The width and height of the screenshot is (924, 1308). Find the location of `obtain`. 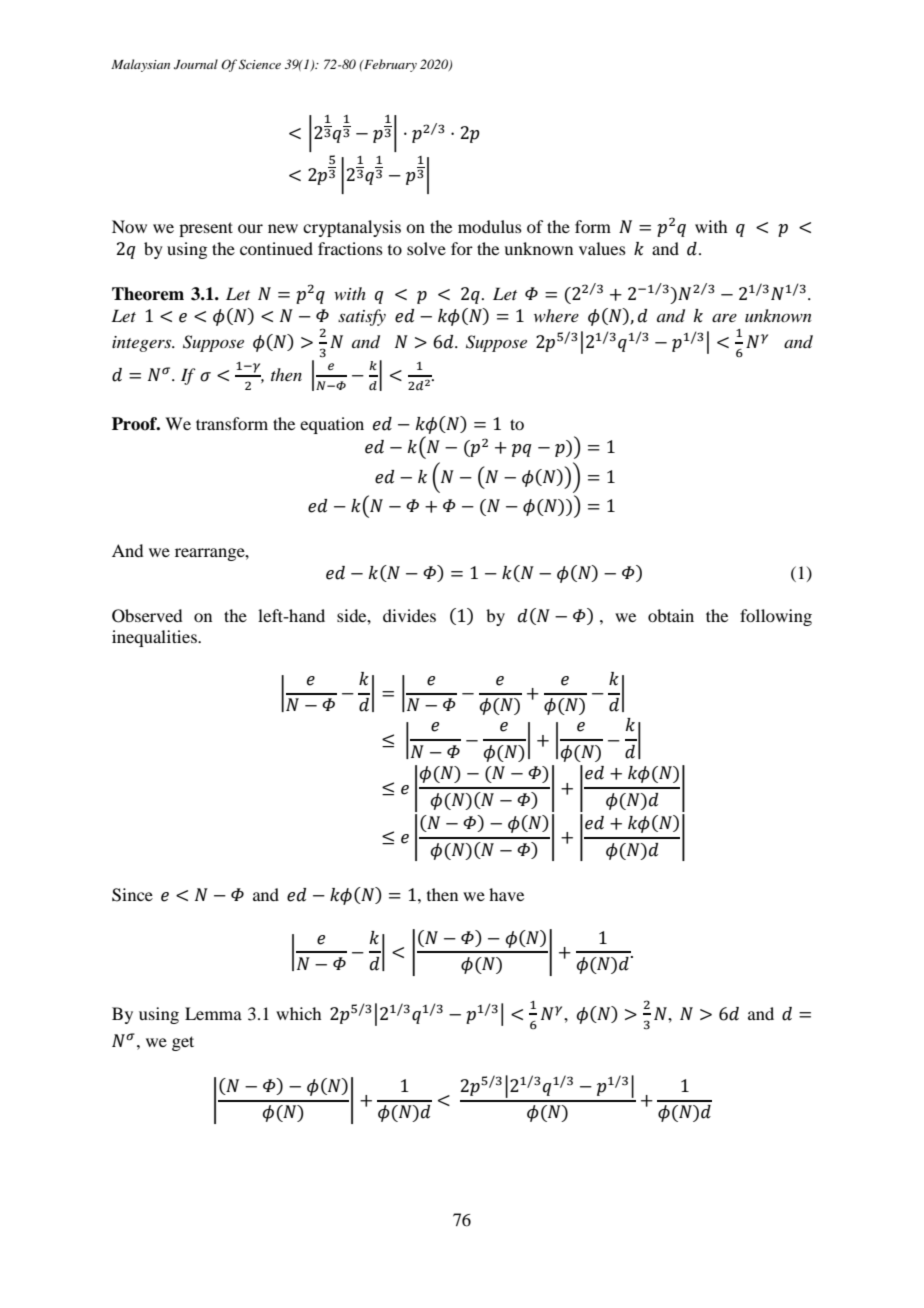

obtain is located at coordinates (671, 615).
